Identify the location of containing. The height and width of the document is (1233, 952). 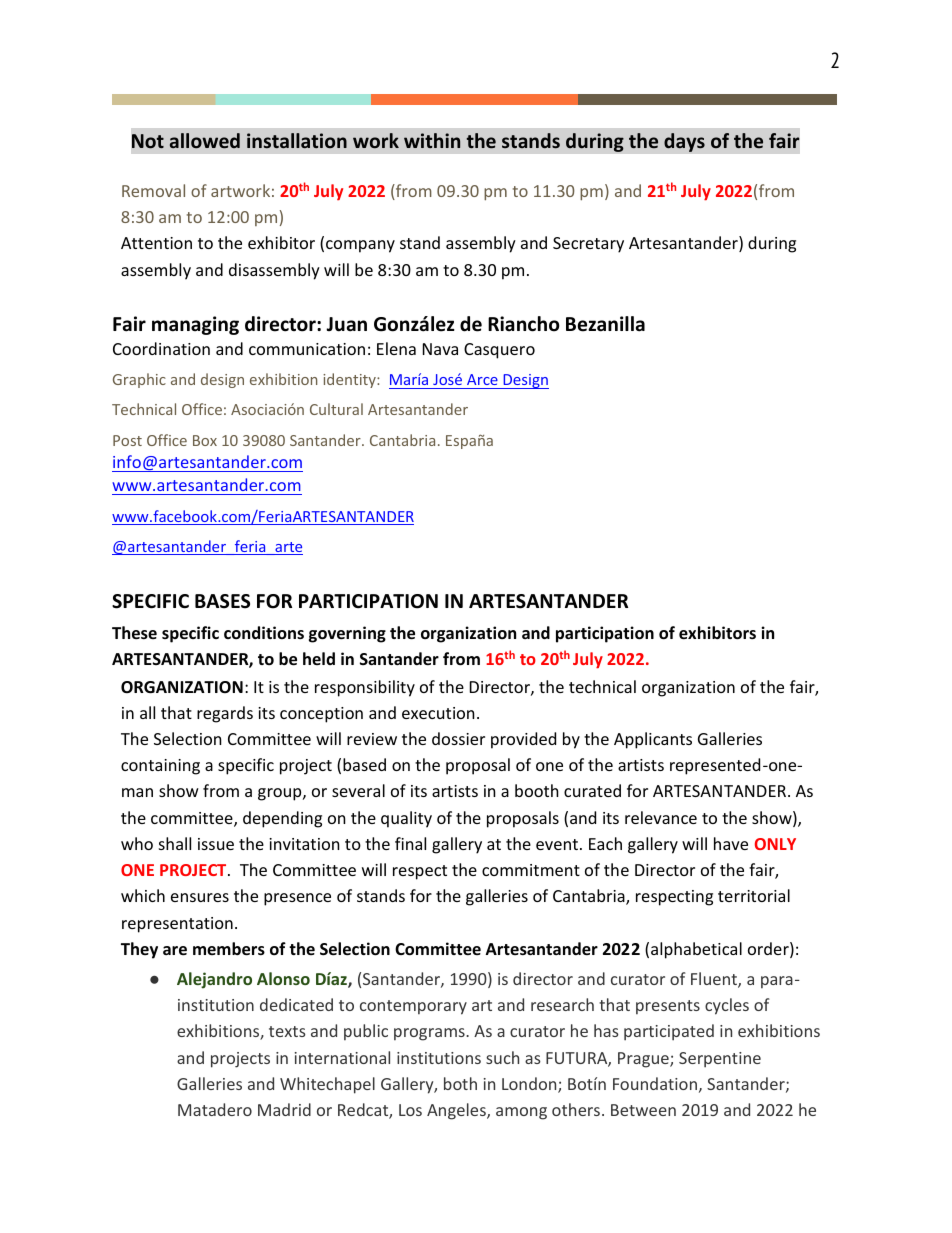
(160, 767).
